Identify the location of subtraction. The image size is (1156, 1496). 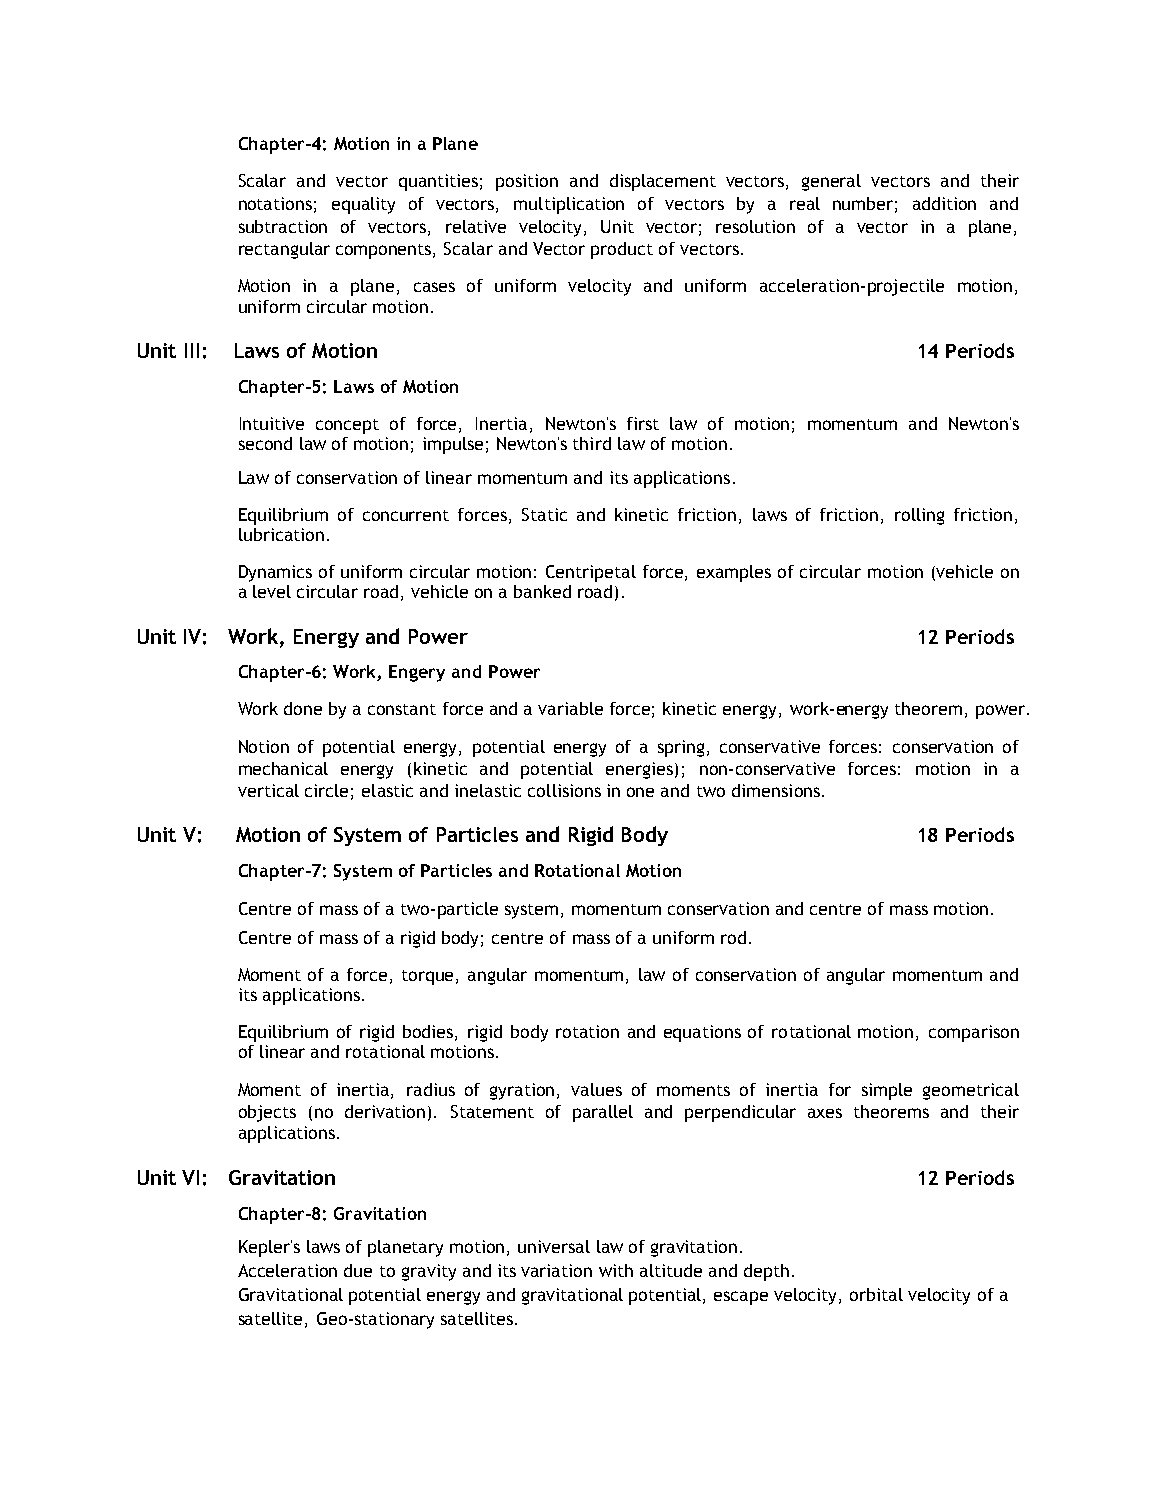
(283, 226).
